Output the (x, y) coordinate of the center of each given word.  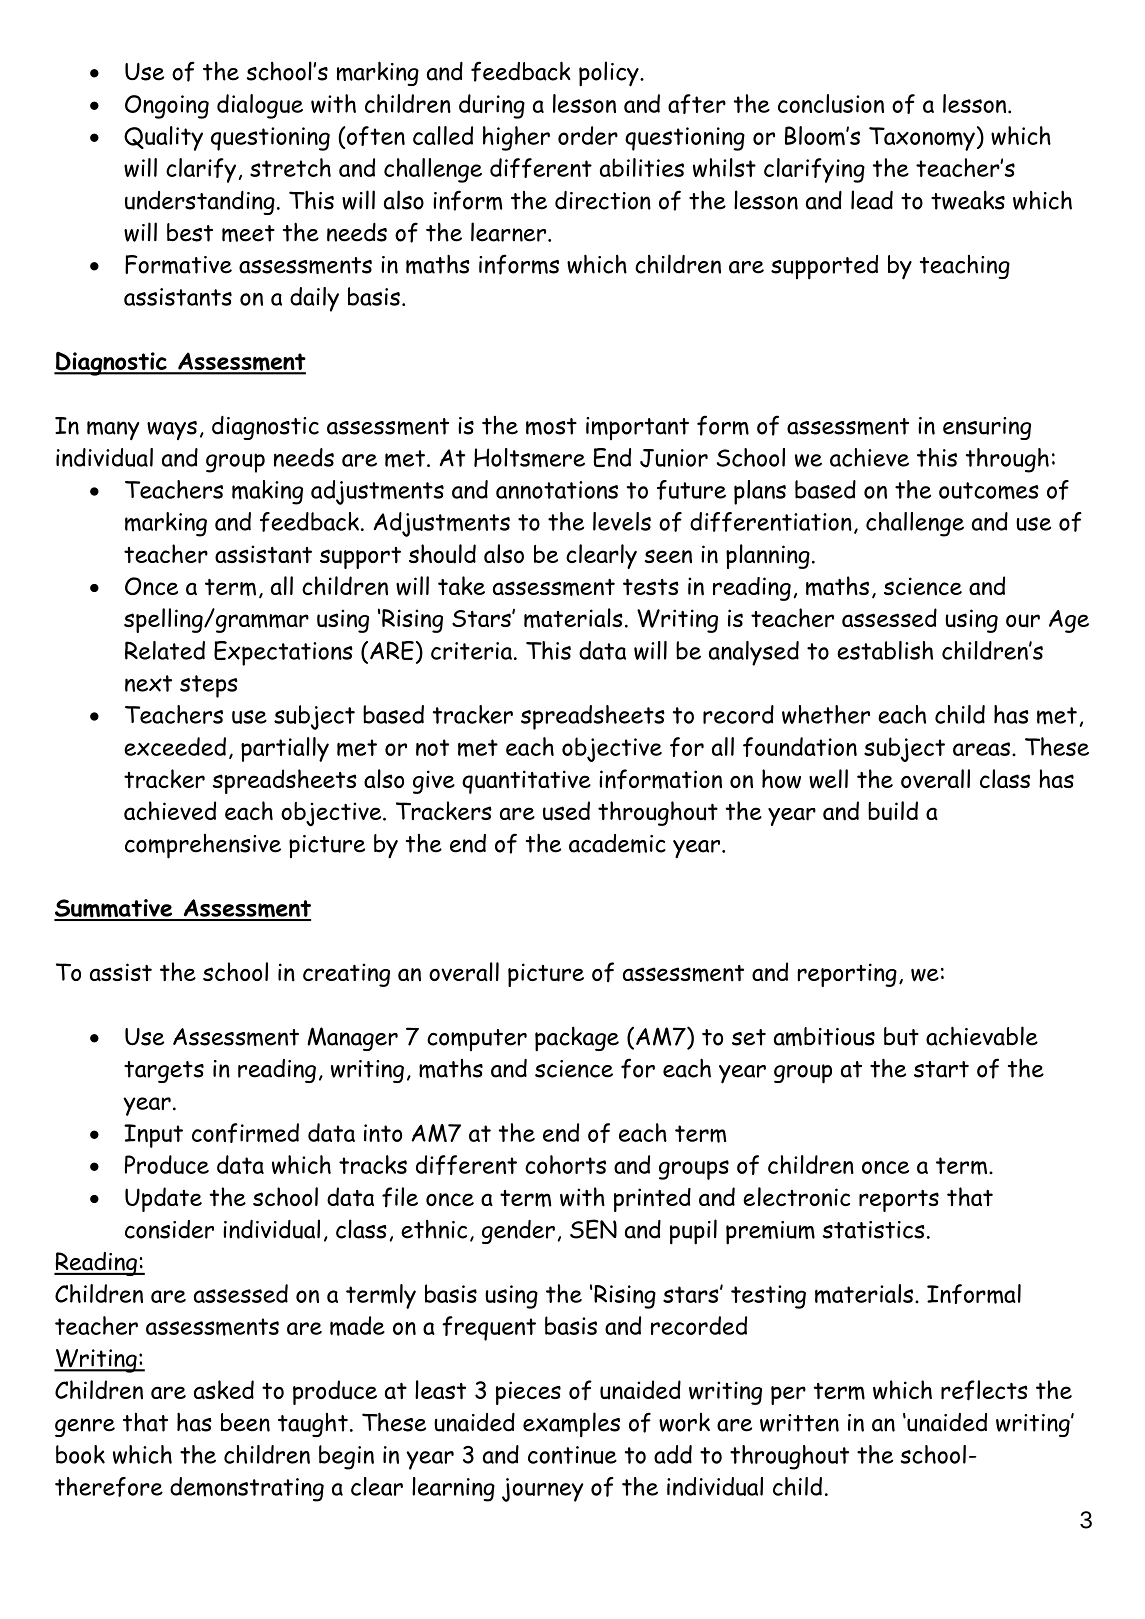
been (245, 1422)
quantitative (526, 782)
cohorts (565, 1164)
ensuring (987, 428)
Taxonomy (922, 139)
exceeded (175, 746)
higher (516, 138)
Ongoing (167, 107)
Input (153, 1136)
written (799, 1423)
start (941, 1069)
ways (172, 430)
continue (572, 1455)
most (551, 426)
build (893, 811)
